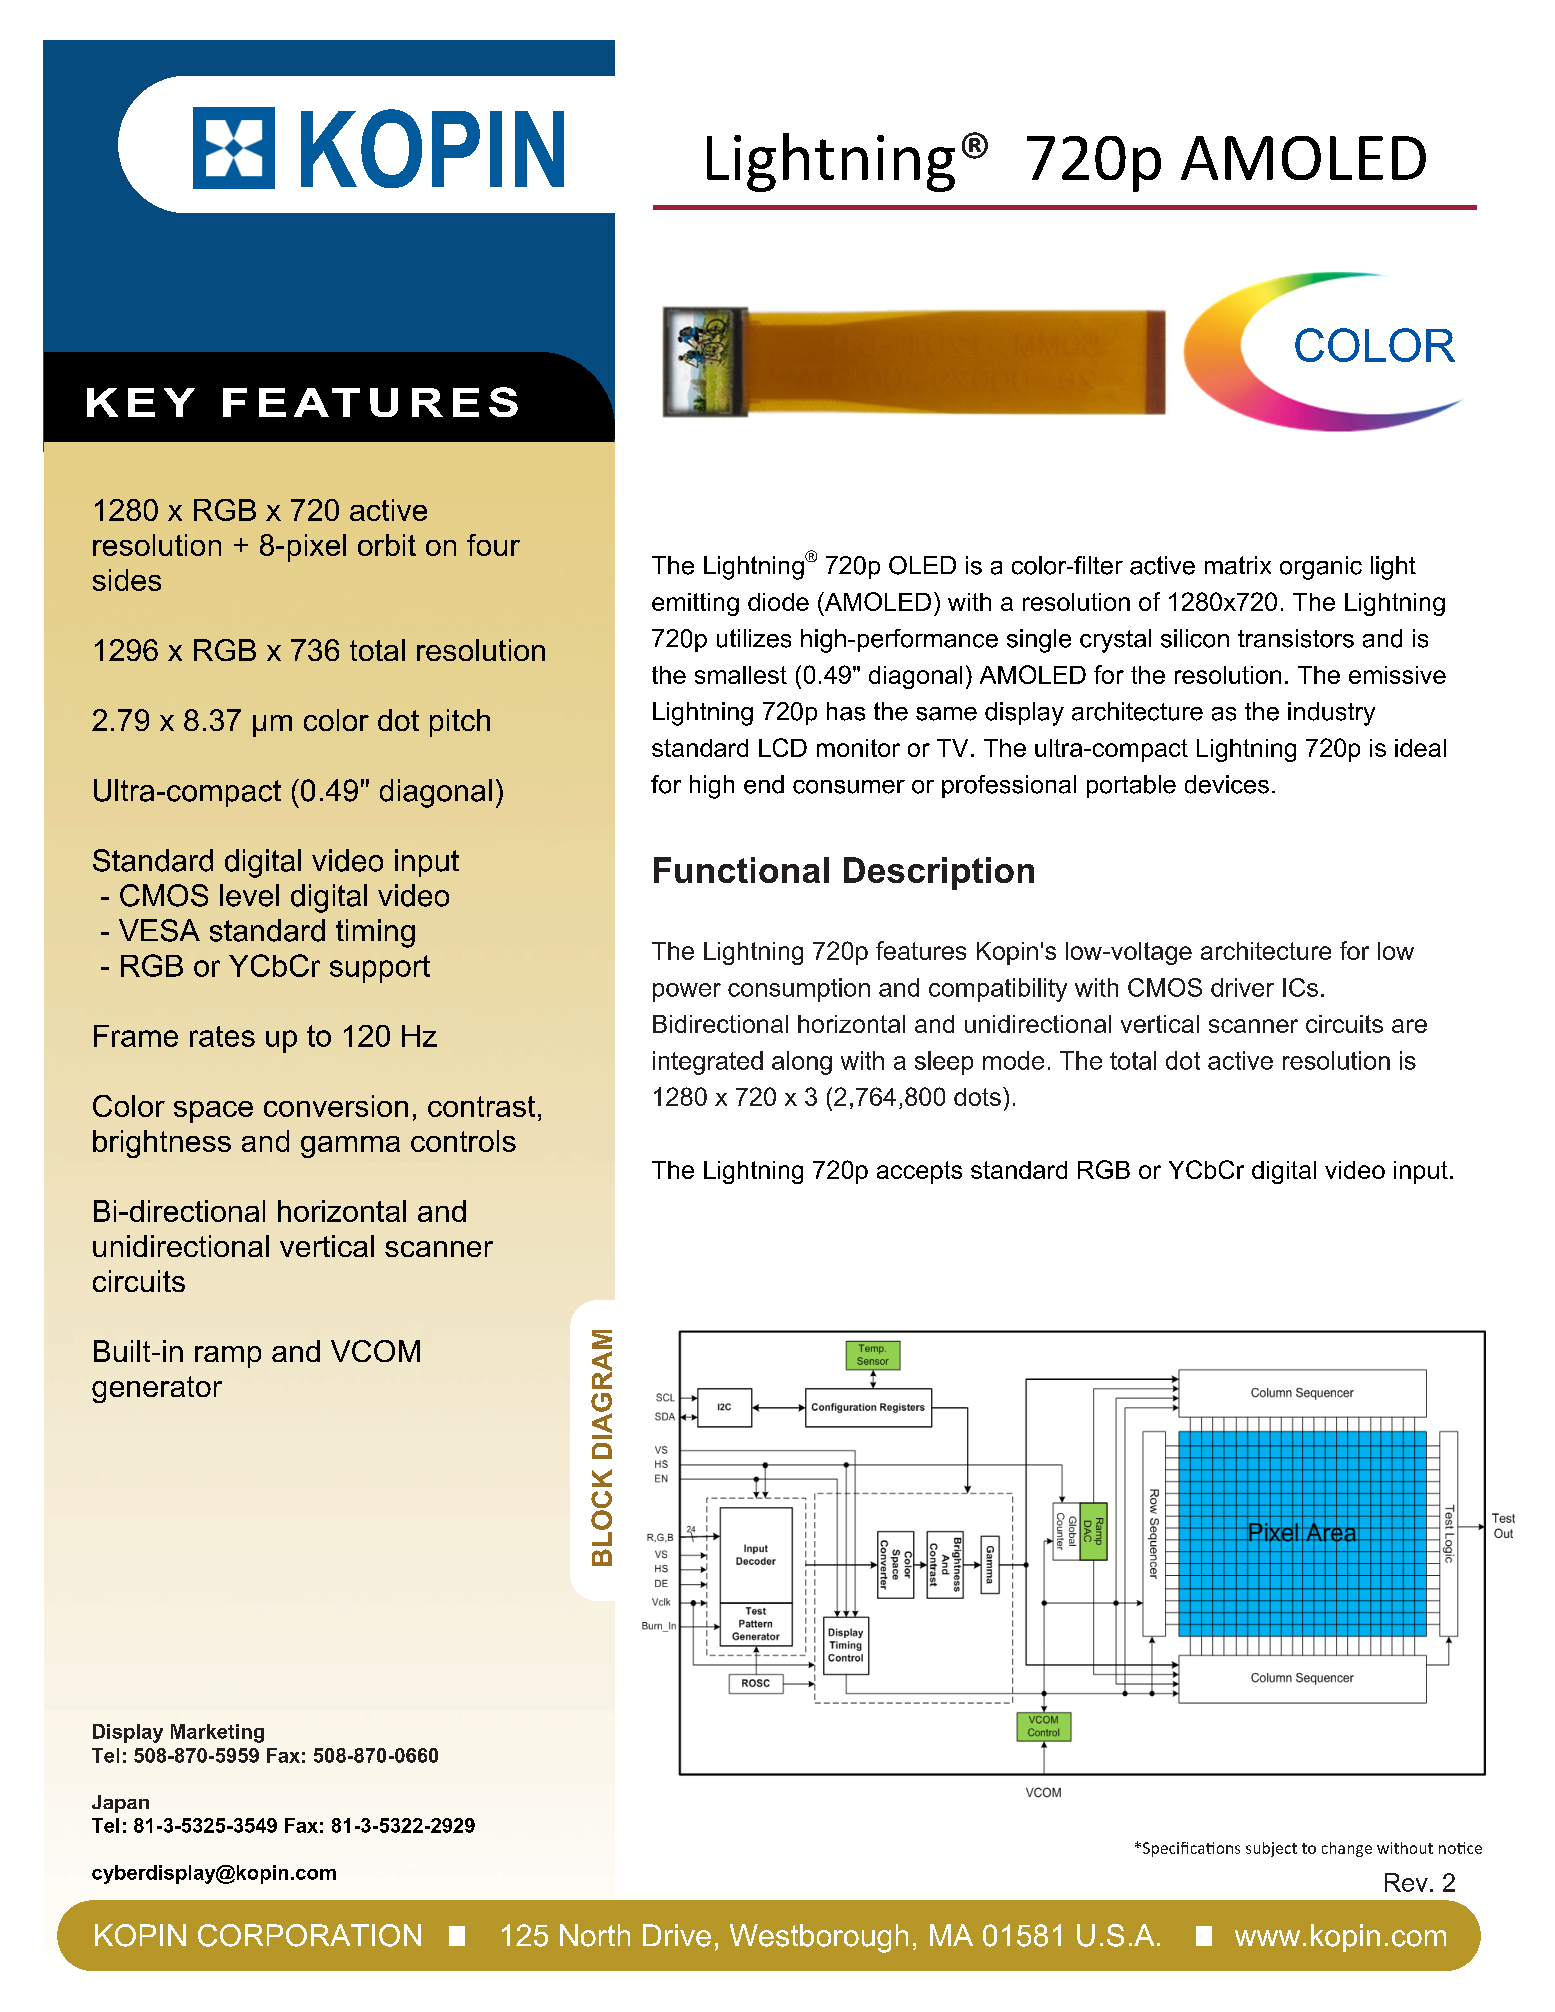 This screenshot has height=2012, width=1555. I want to click on matrix, so click(1238, 565).
